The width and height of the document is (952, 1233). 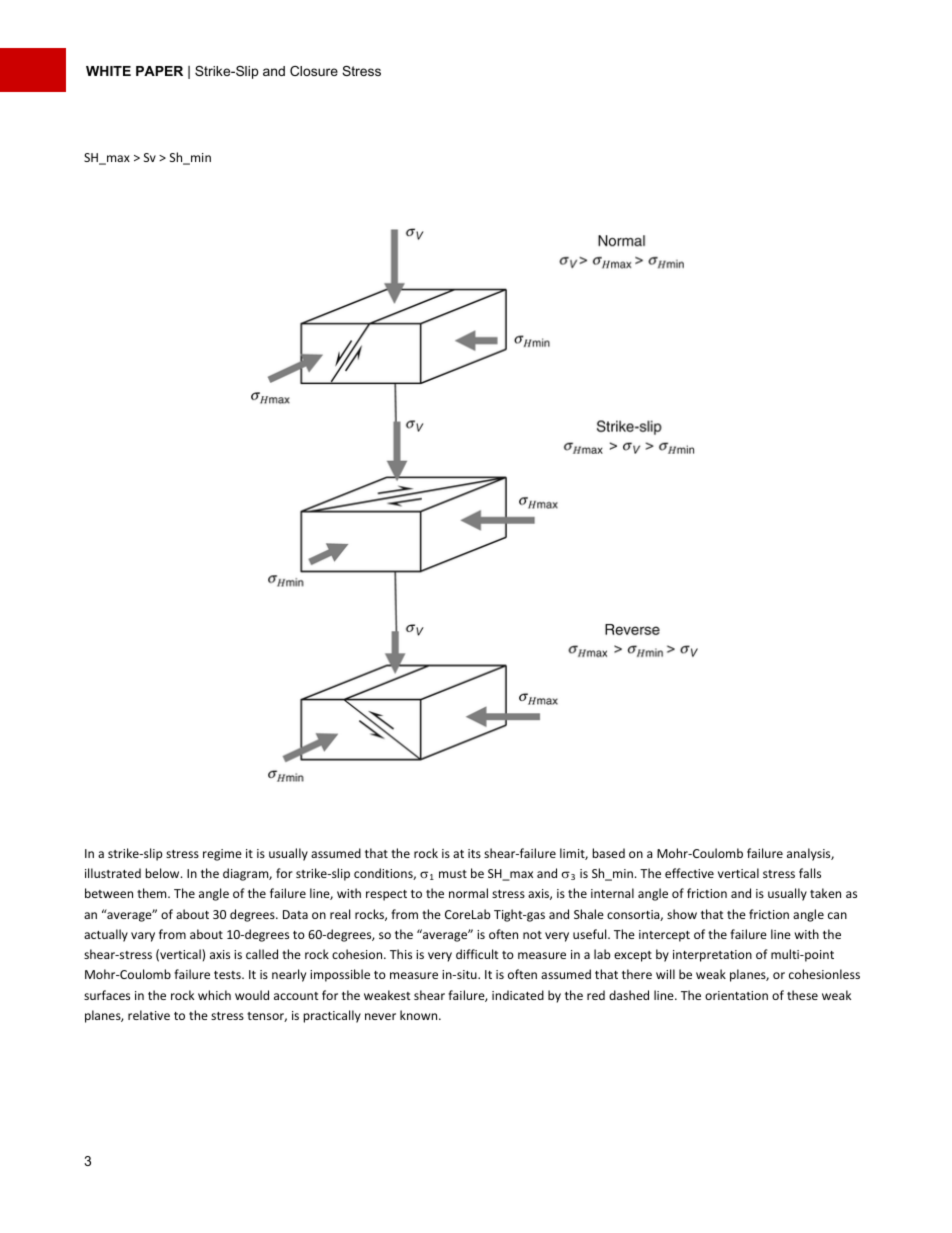 I want to click on which, so click(x=214, y=995).
